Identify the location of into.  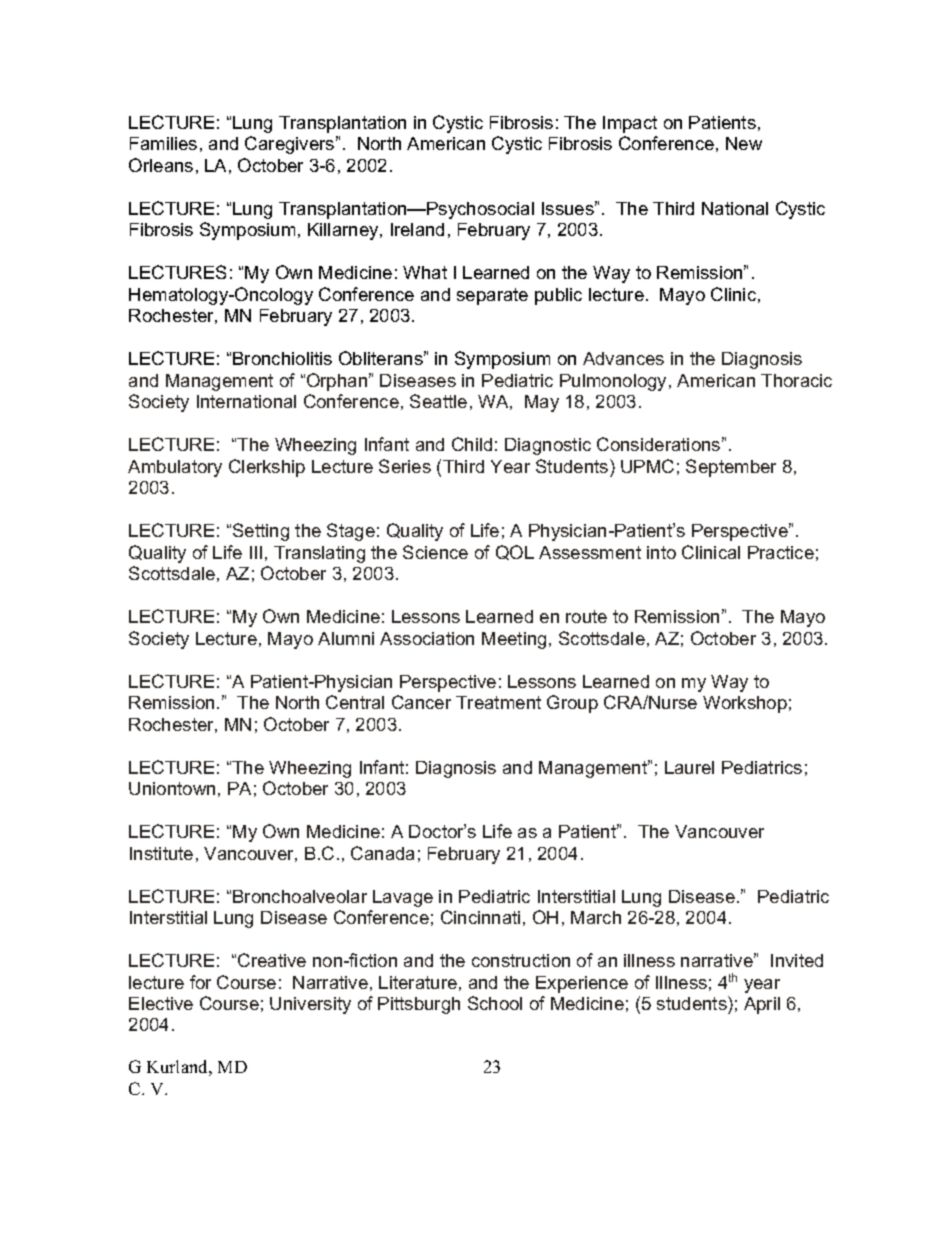
(661, 552).
